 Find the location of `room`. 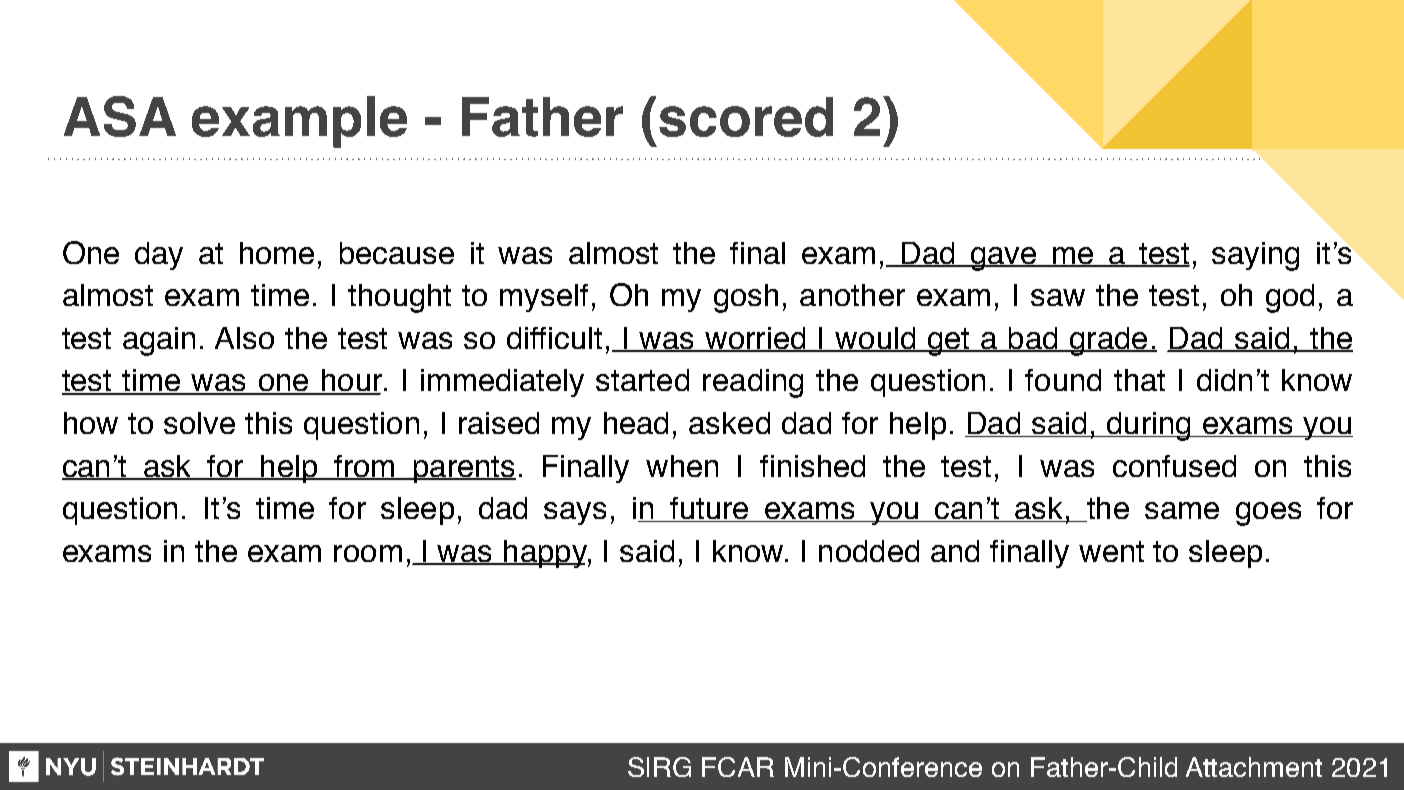

room is located at coordinates (368, 553).
